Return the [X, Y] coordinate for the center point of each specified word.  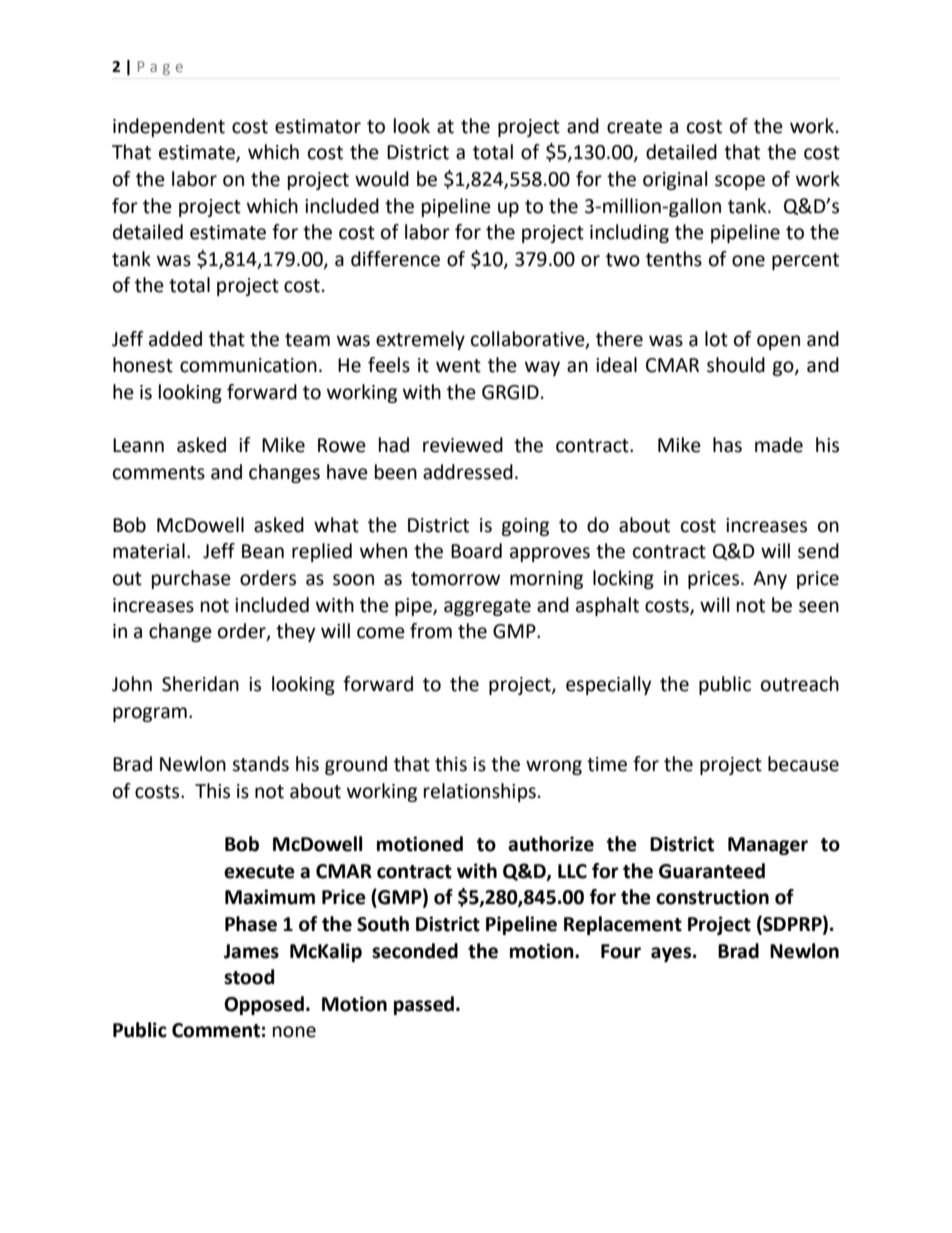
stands [260, 764]
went [458, 366]
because [803, 764]
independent [169, 127]
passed [424, 1005]
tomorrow [455, 579]
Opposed [264, 1005]
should [736, 365]
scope [740, 182]
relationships [480, 792]
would [382, 179]
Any [770, 580]
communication [248, 365]
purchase [191, 579]
